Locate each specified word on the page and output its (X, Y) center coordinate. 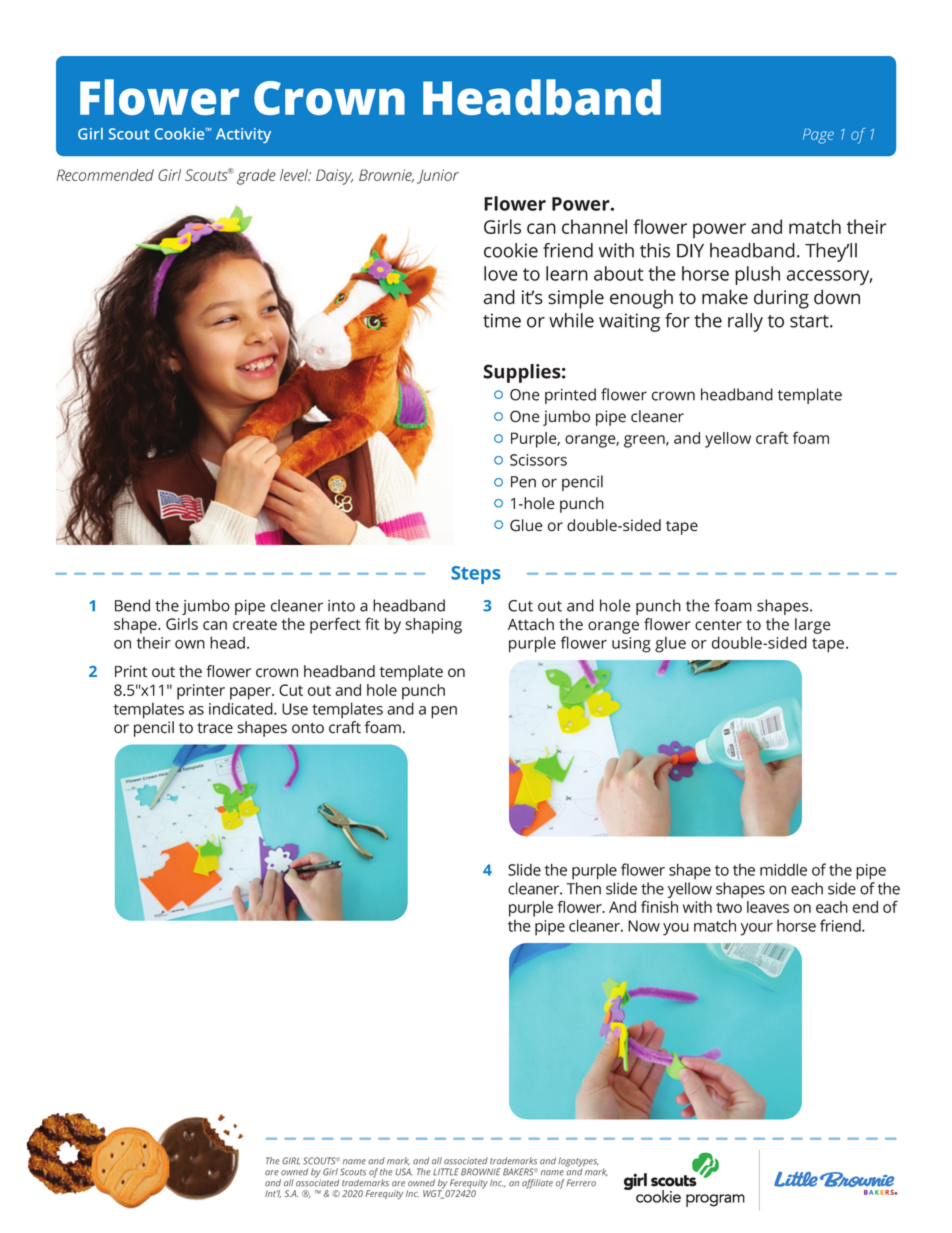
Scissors (538, 460)
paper (251, 693)
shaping (433, 626)
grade (256, 177)
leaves (768, 907)
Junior (438, 176)
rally (745, 322)
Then (584, 888)
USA (403, 1172)
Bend (132, 605)
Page (818, 136)
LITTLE (446, 1172)
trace (215, 728)
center (718, 625)
